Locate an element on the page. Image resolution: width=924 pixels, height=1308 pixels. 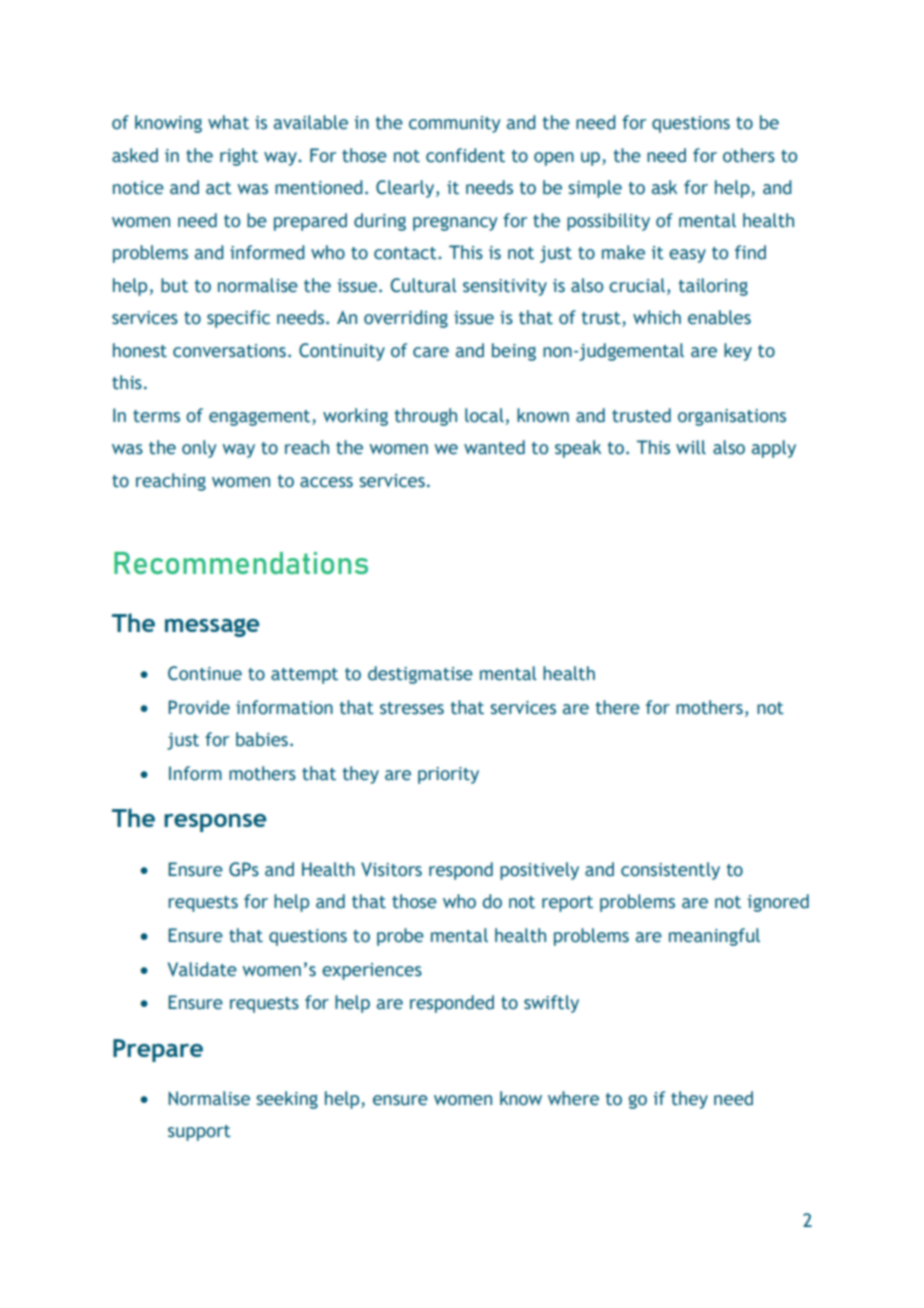
confident is located at coordinates (465, 155).
